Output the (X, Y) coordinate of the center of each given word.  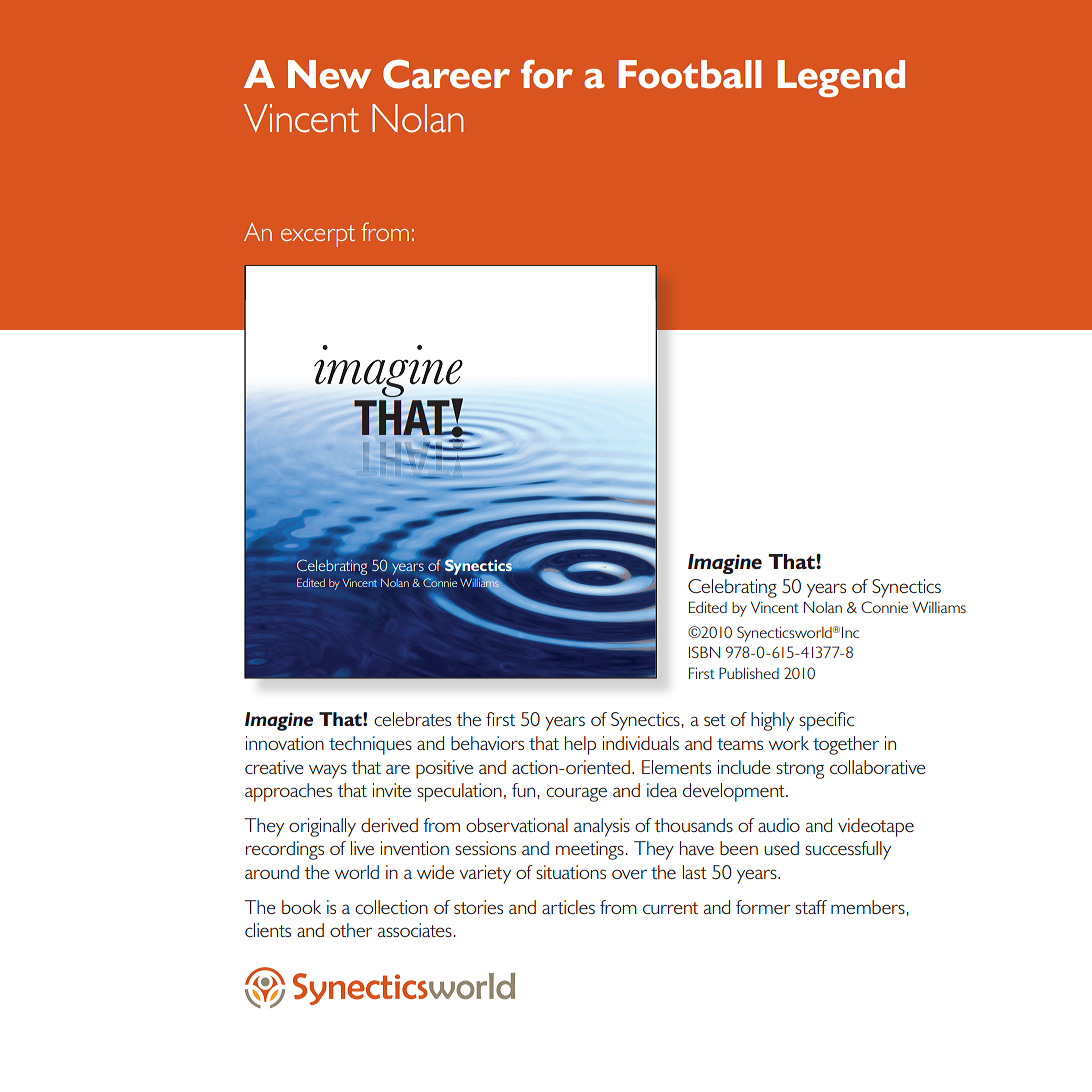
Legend (841, 78)
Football (690, 74)
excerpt (318, 236)
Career (446, 74)
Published (749, 673)
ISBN (704, 652)
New (329, 74)
